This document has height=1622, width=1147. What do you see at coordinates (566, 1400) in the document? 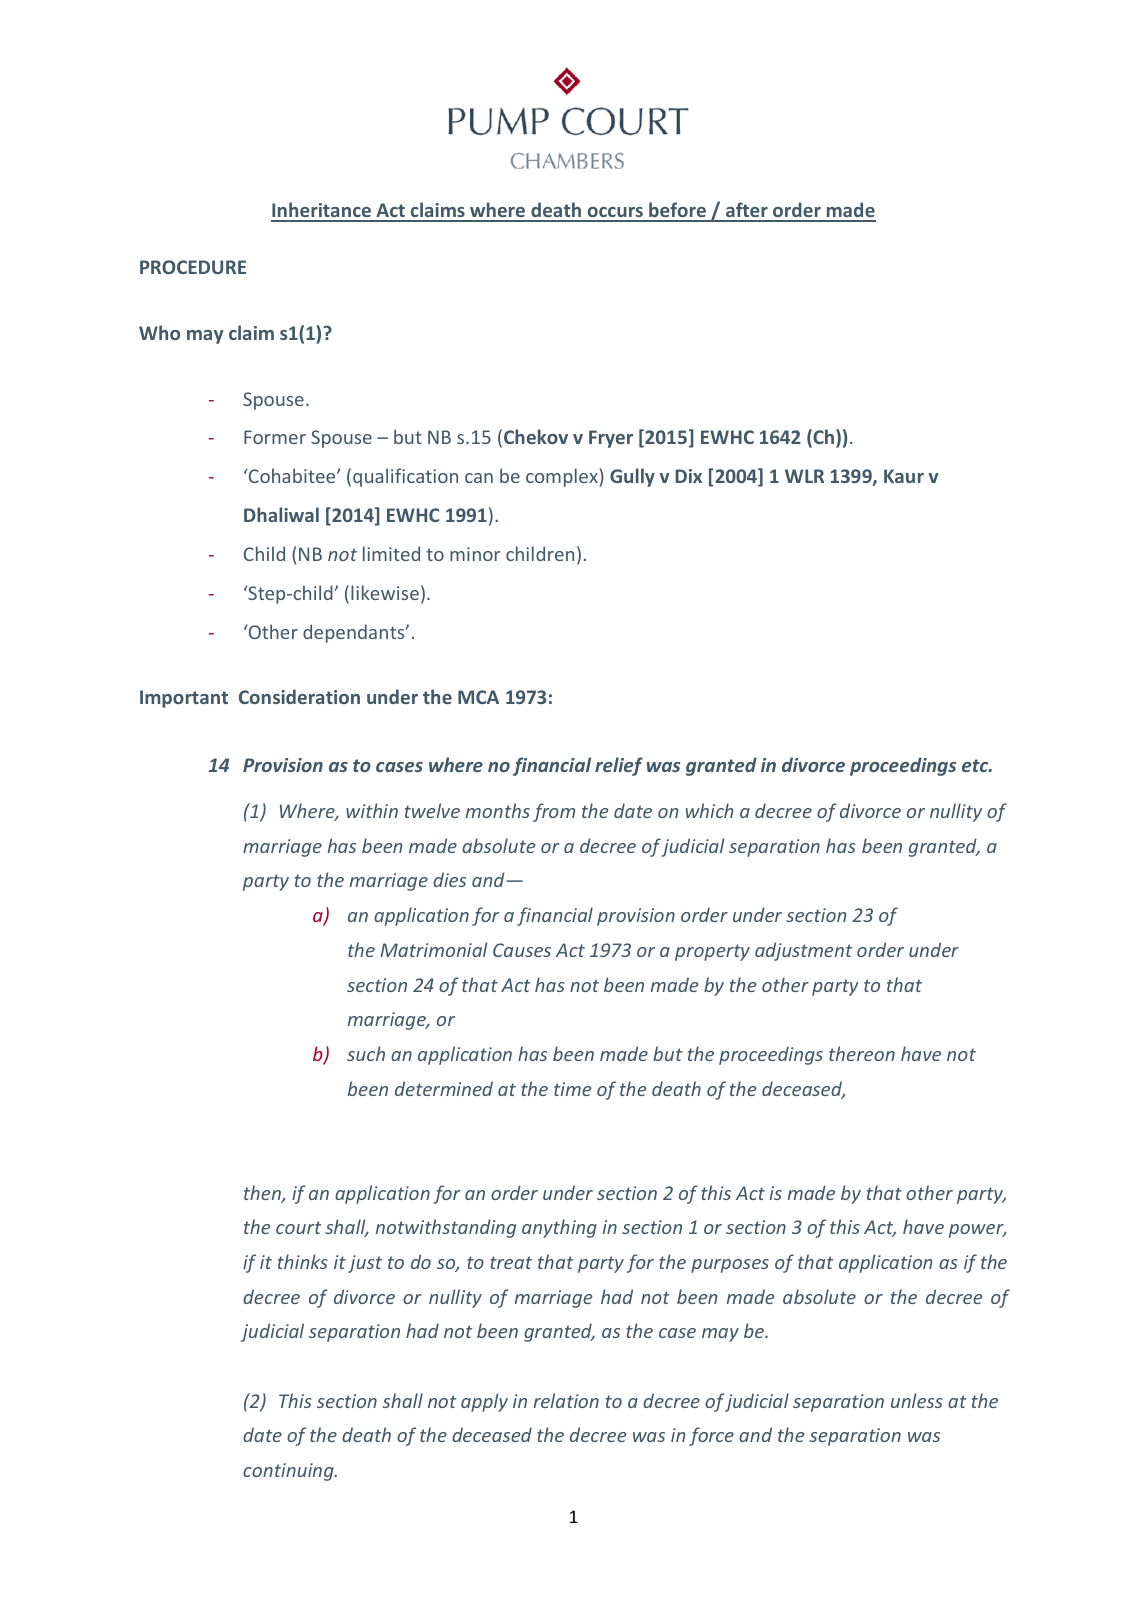
I see `relation` at bounding box center [566, 1400].
